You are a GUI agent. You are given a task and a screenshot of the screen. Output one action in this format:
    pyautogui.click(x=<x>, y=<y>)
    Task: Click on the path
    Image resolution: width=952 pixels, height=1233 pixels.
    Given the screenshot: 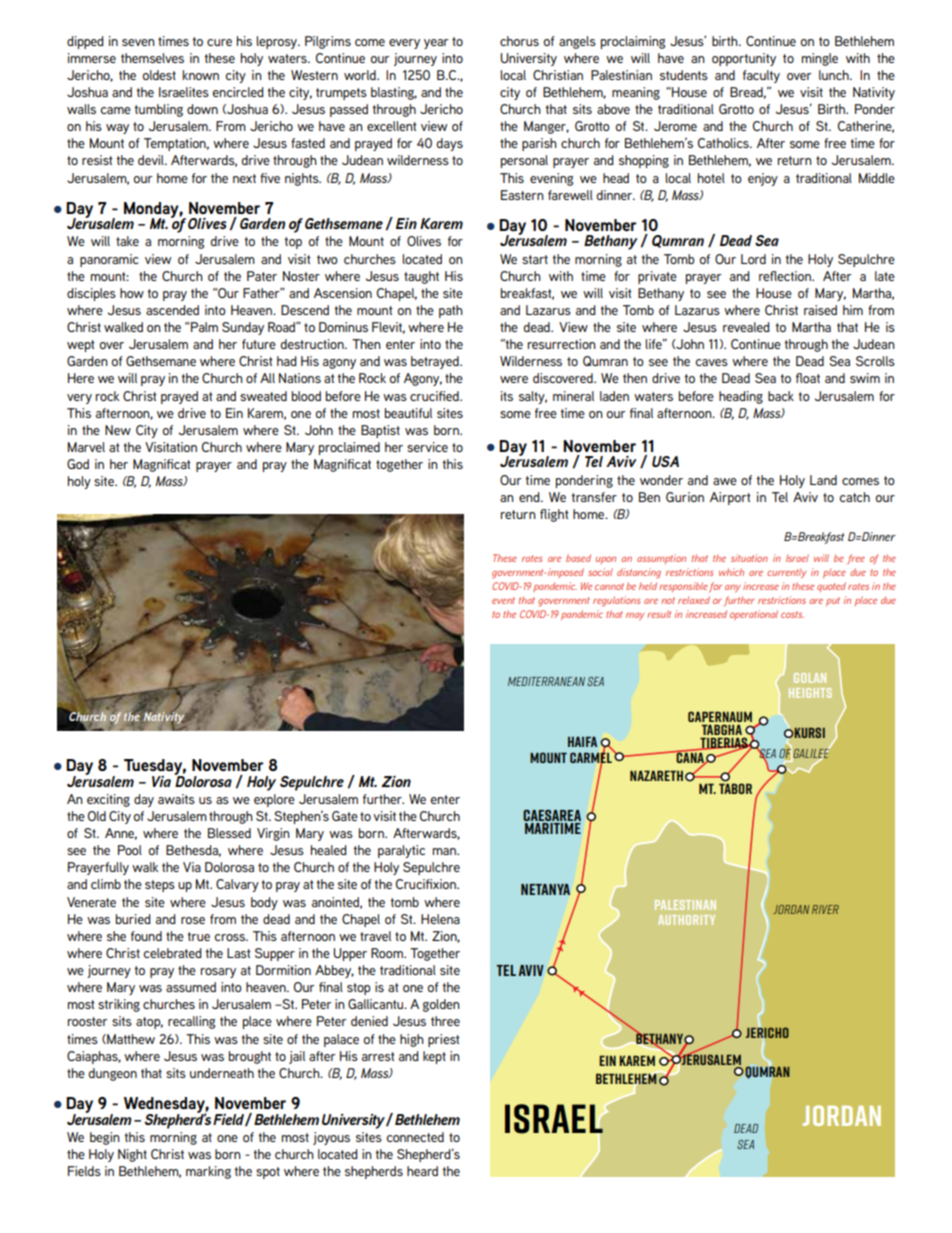 What is the action you would take?
    pyautogui.click(x=451, y=311)
